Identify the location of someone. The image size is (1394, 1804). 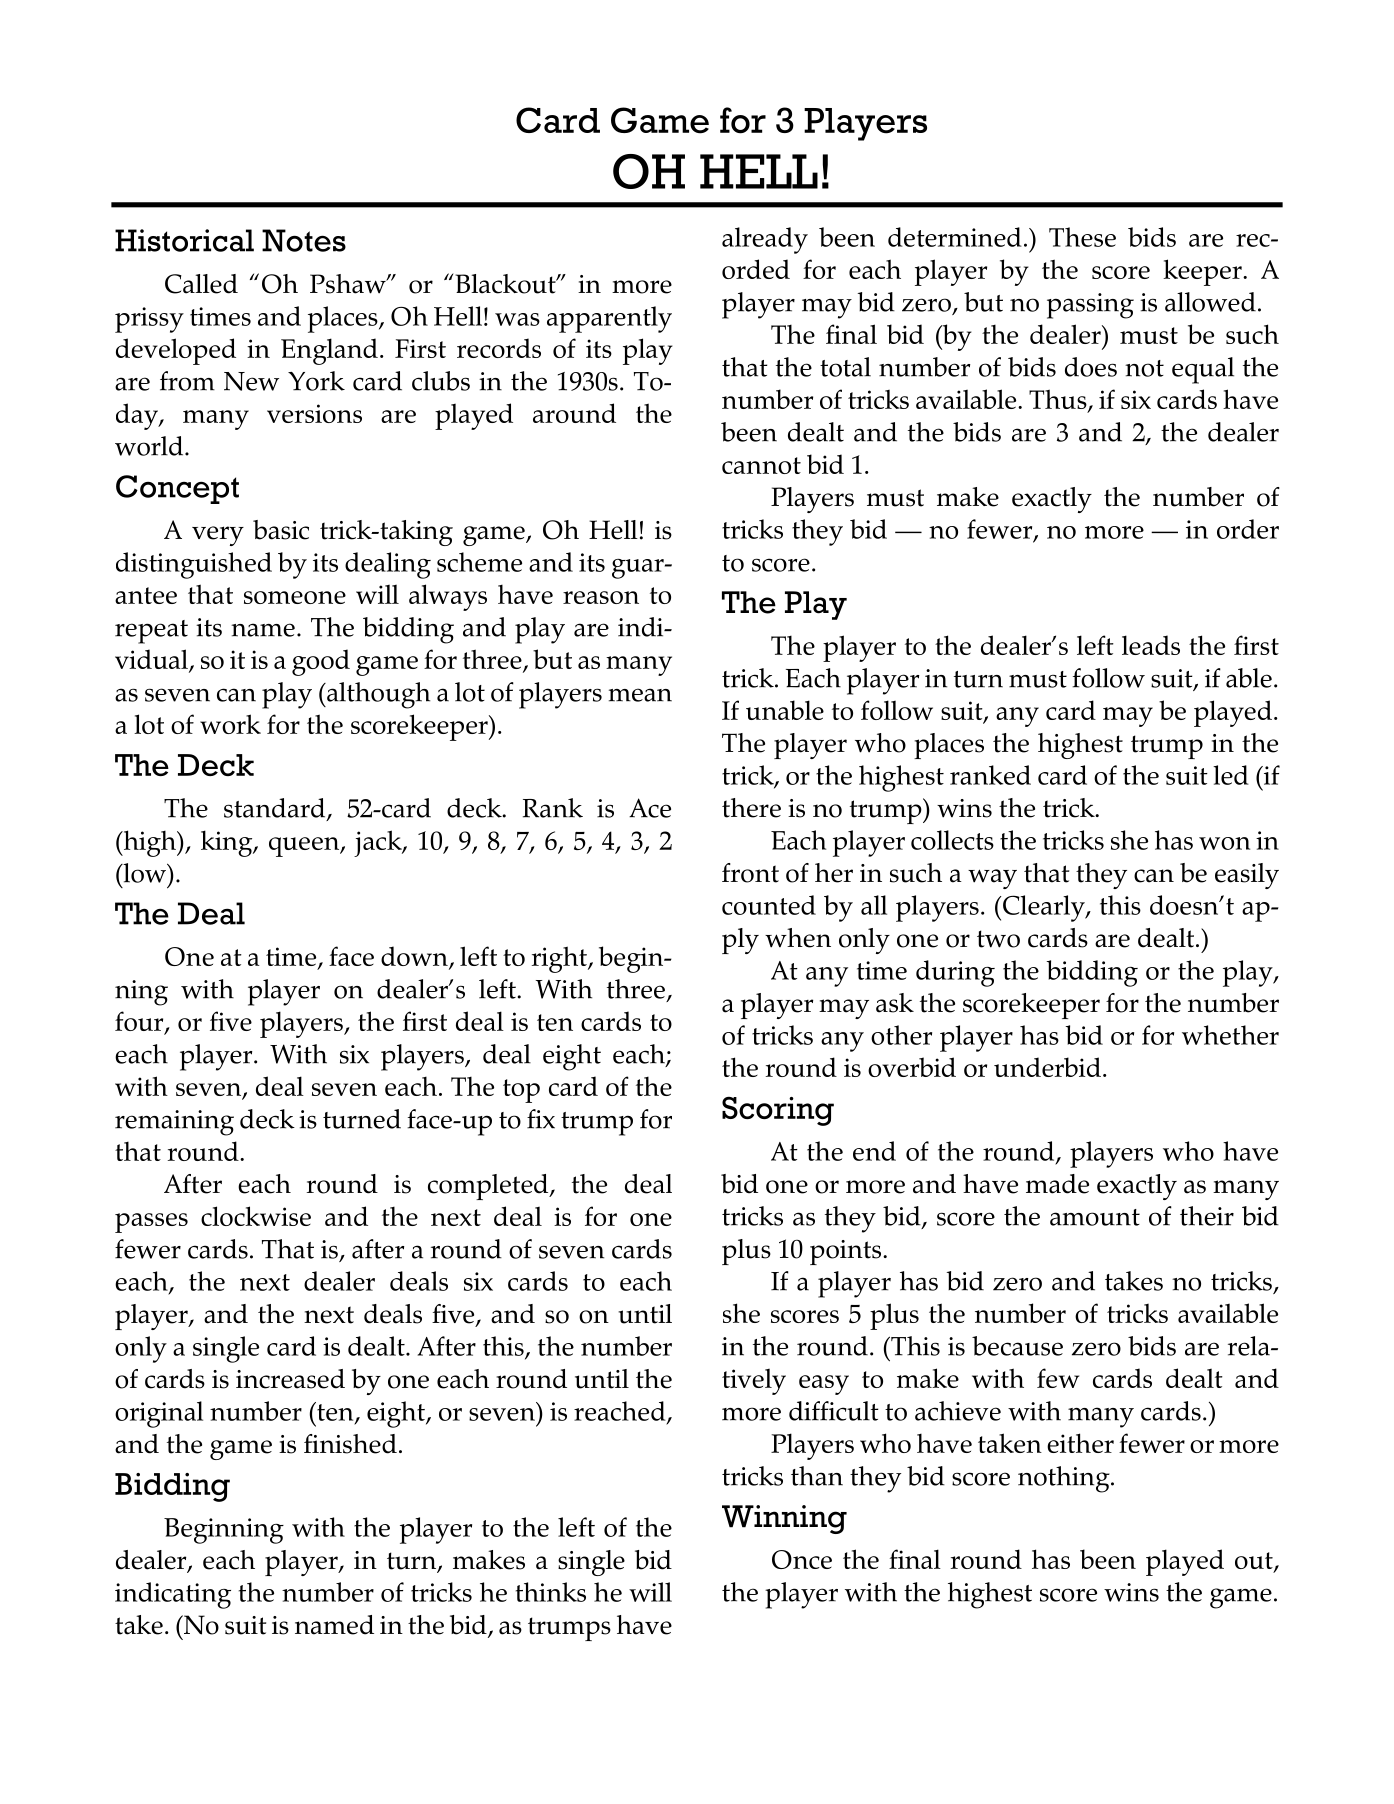
(295, 597).
